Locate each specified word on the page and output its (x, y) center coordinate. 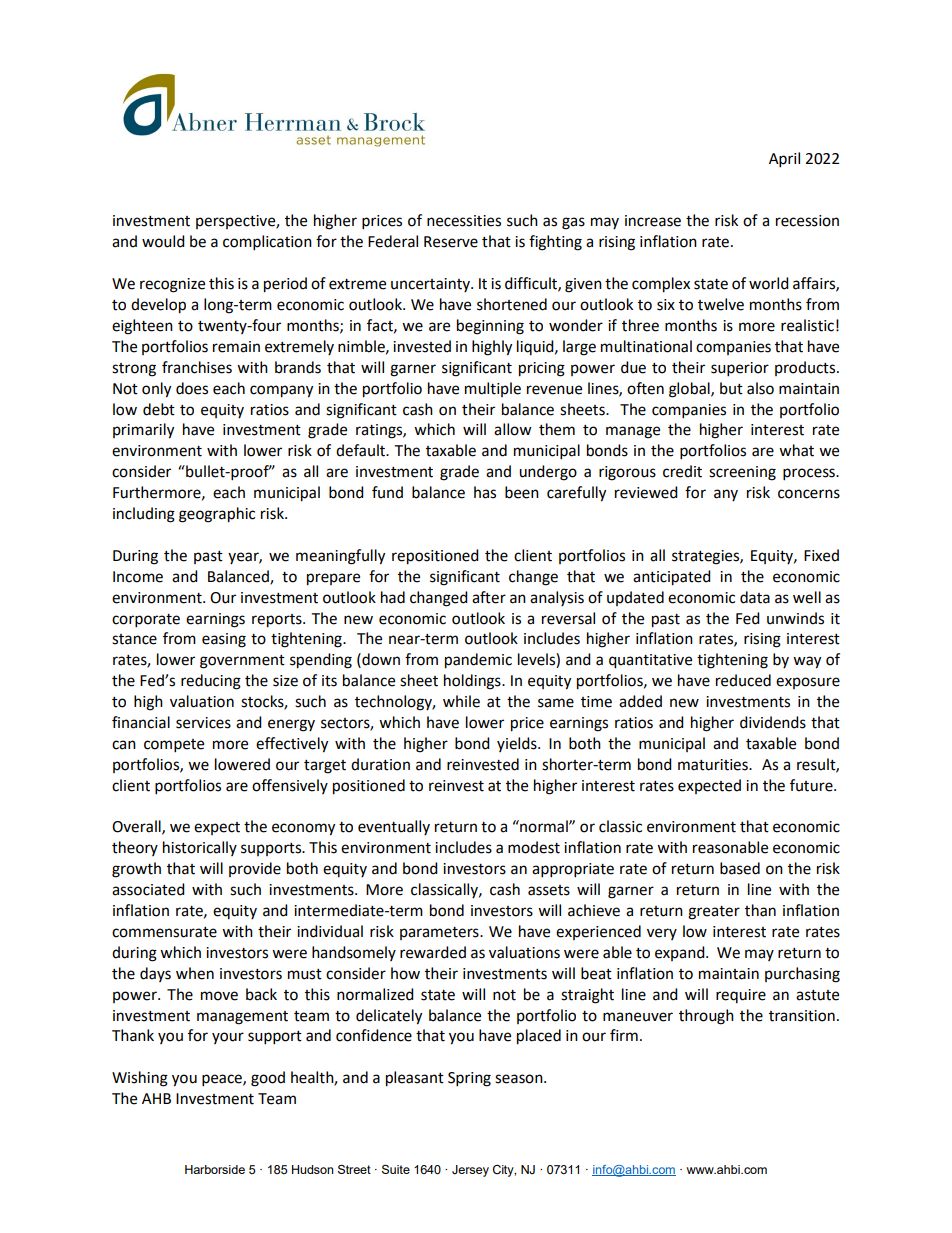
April (784, 160)
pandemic (478, 661)
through (706, 1017)
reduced (743, 680)
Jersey (470, 1171)
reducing (211, 682)
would (163, 241)
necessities (464, 221)
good (268, 1079)
